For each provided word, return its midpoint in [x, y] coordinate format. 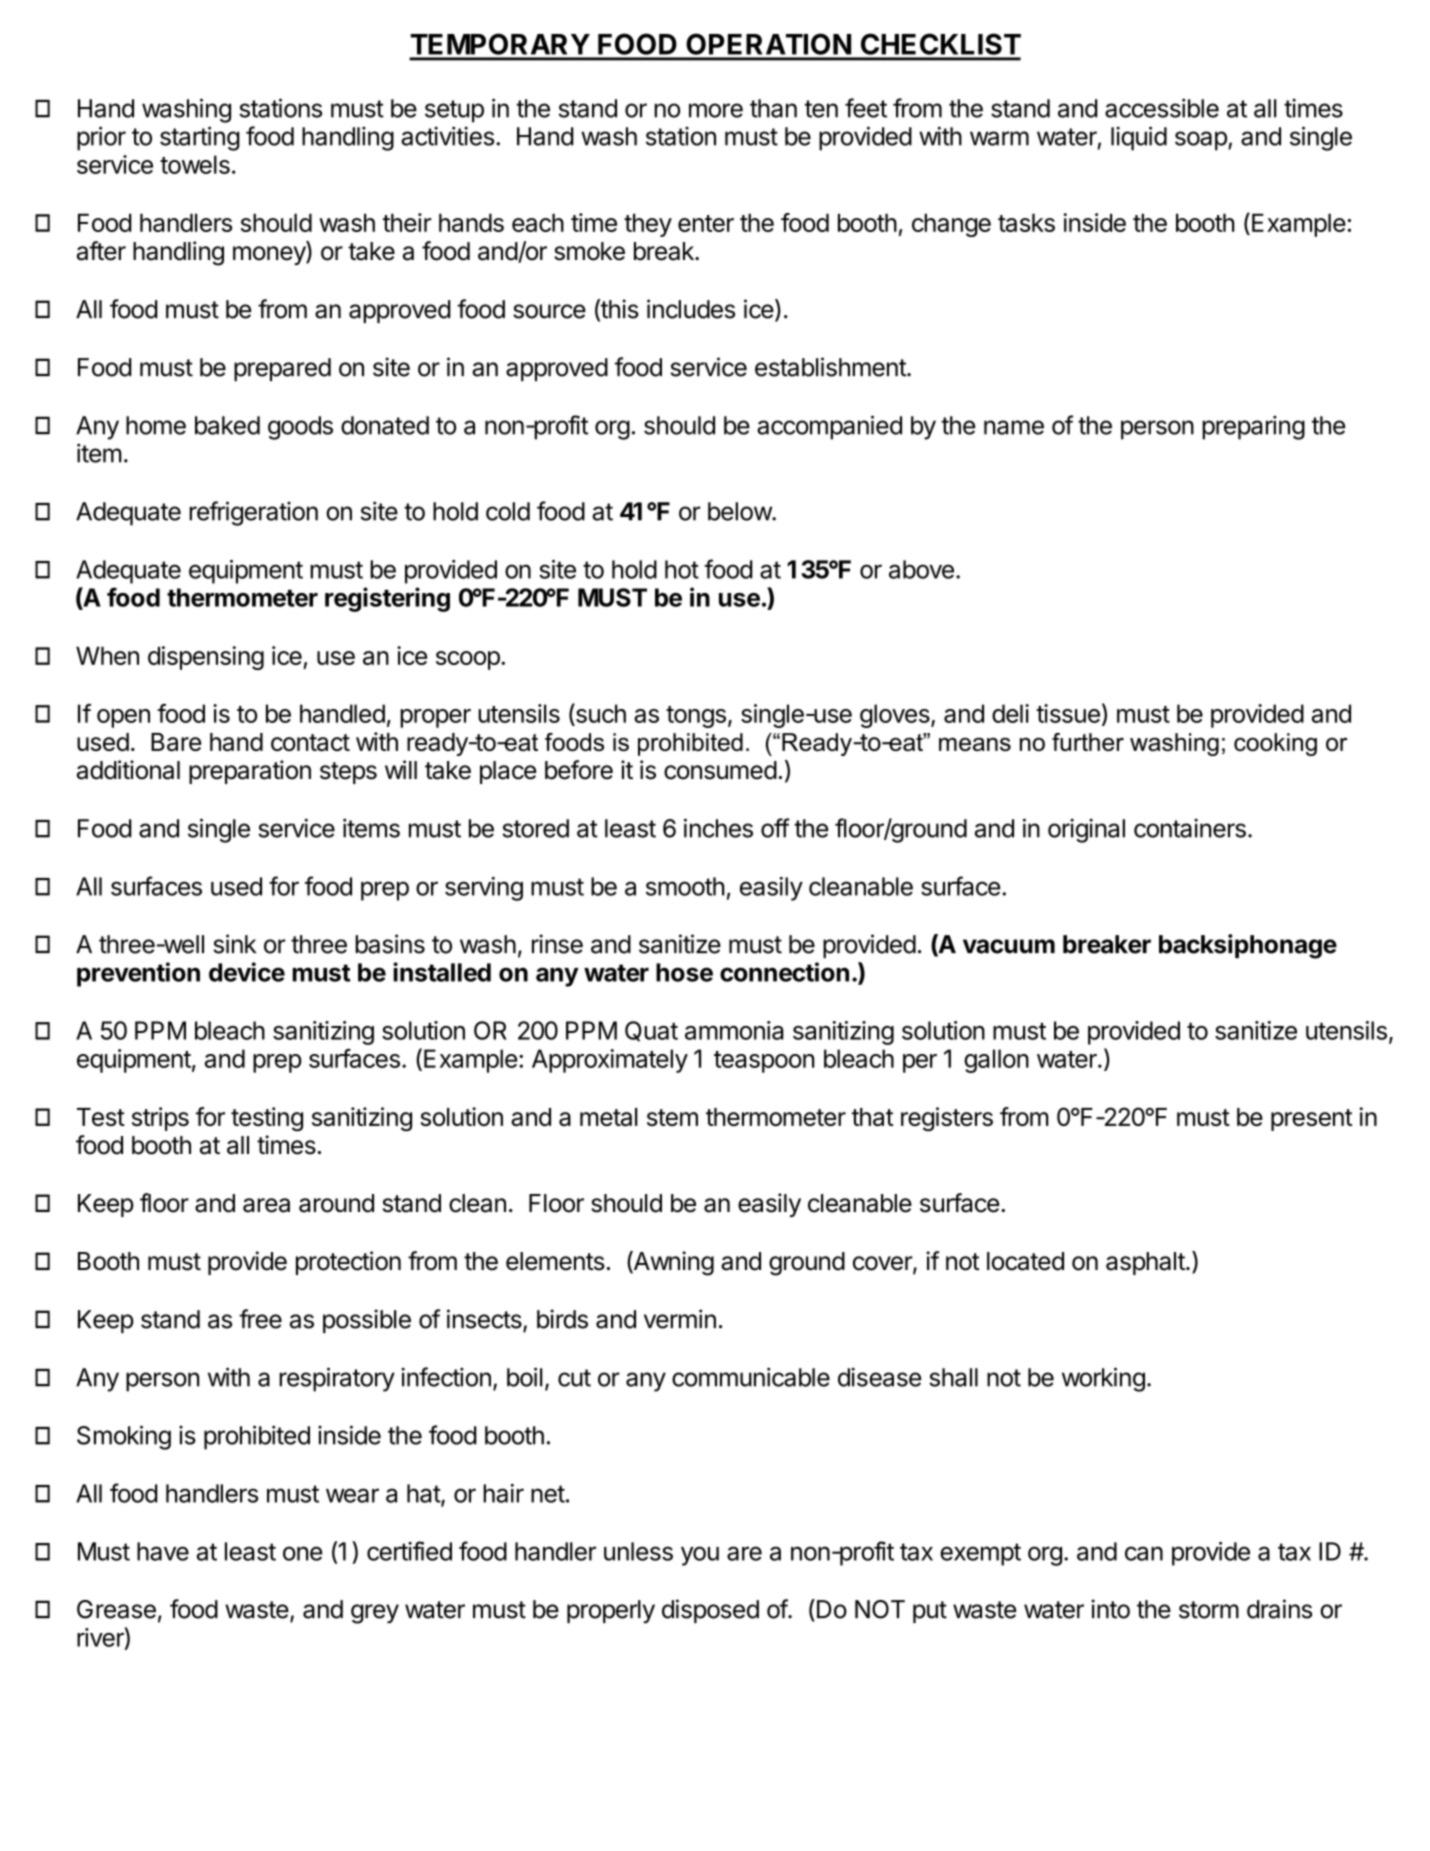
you [700, 1556]
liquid [1139, 138]
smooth [685, 886]
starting [200, 138]
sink [234, 944]
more [716, 110]
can [1144, 1553]
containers [1190, 828]
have [163, 1551]
